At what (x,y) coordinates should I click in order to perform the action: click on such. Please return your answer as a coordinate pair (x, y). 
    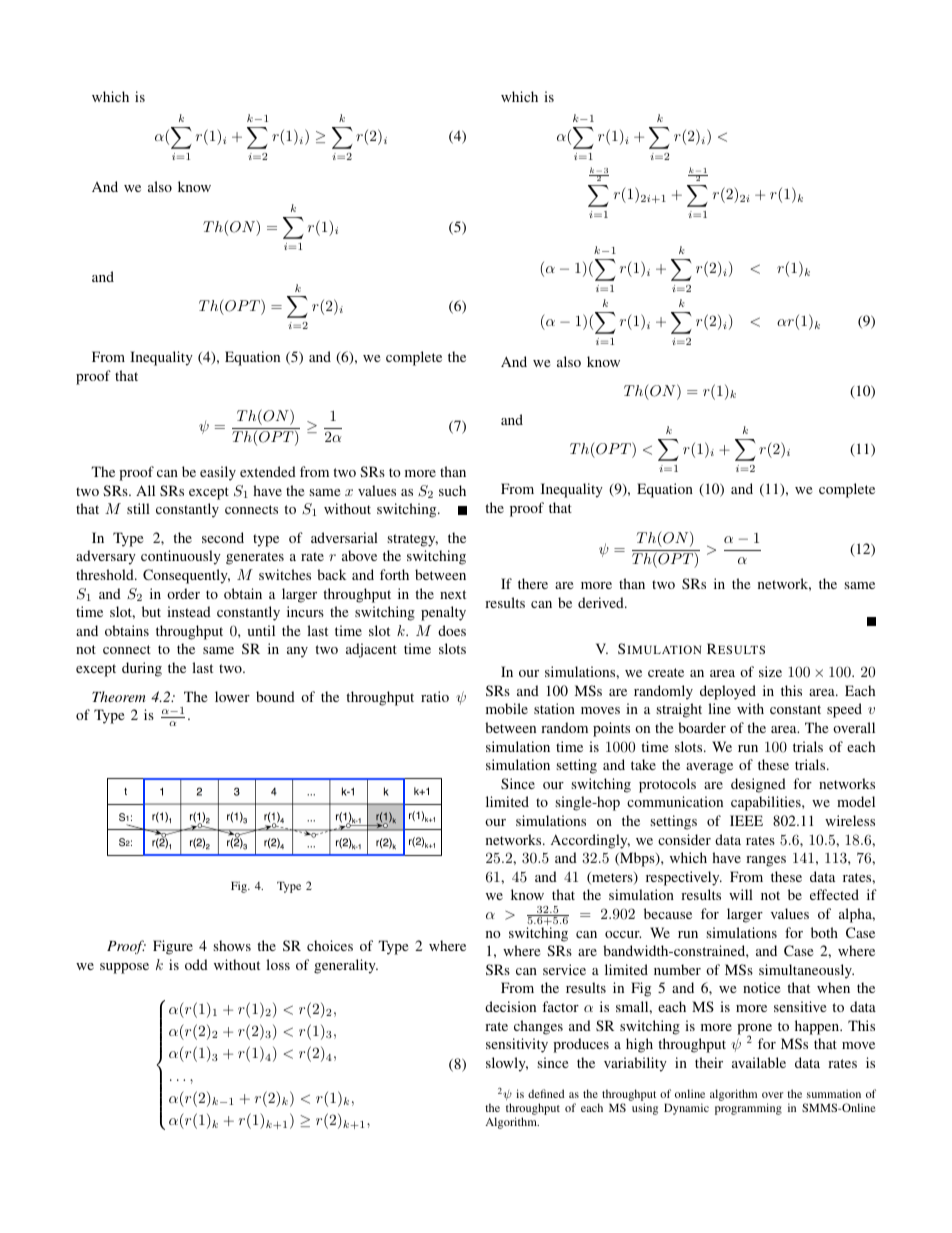
    Looking at the image, I should click on (452, 490).
